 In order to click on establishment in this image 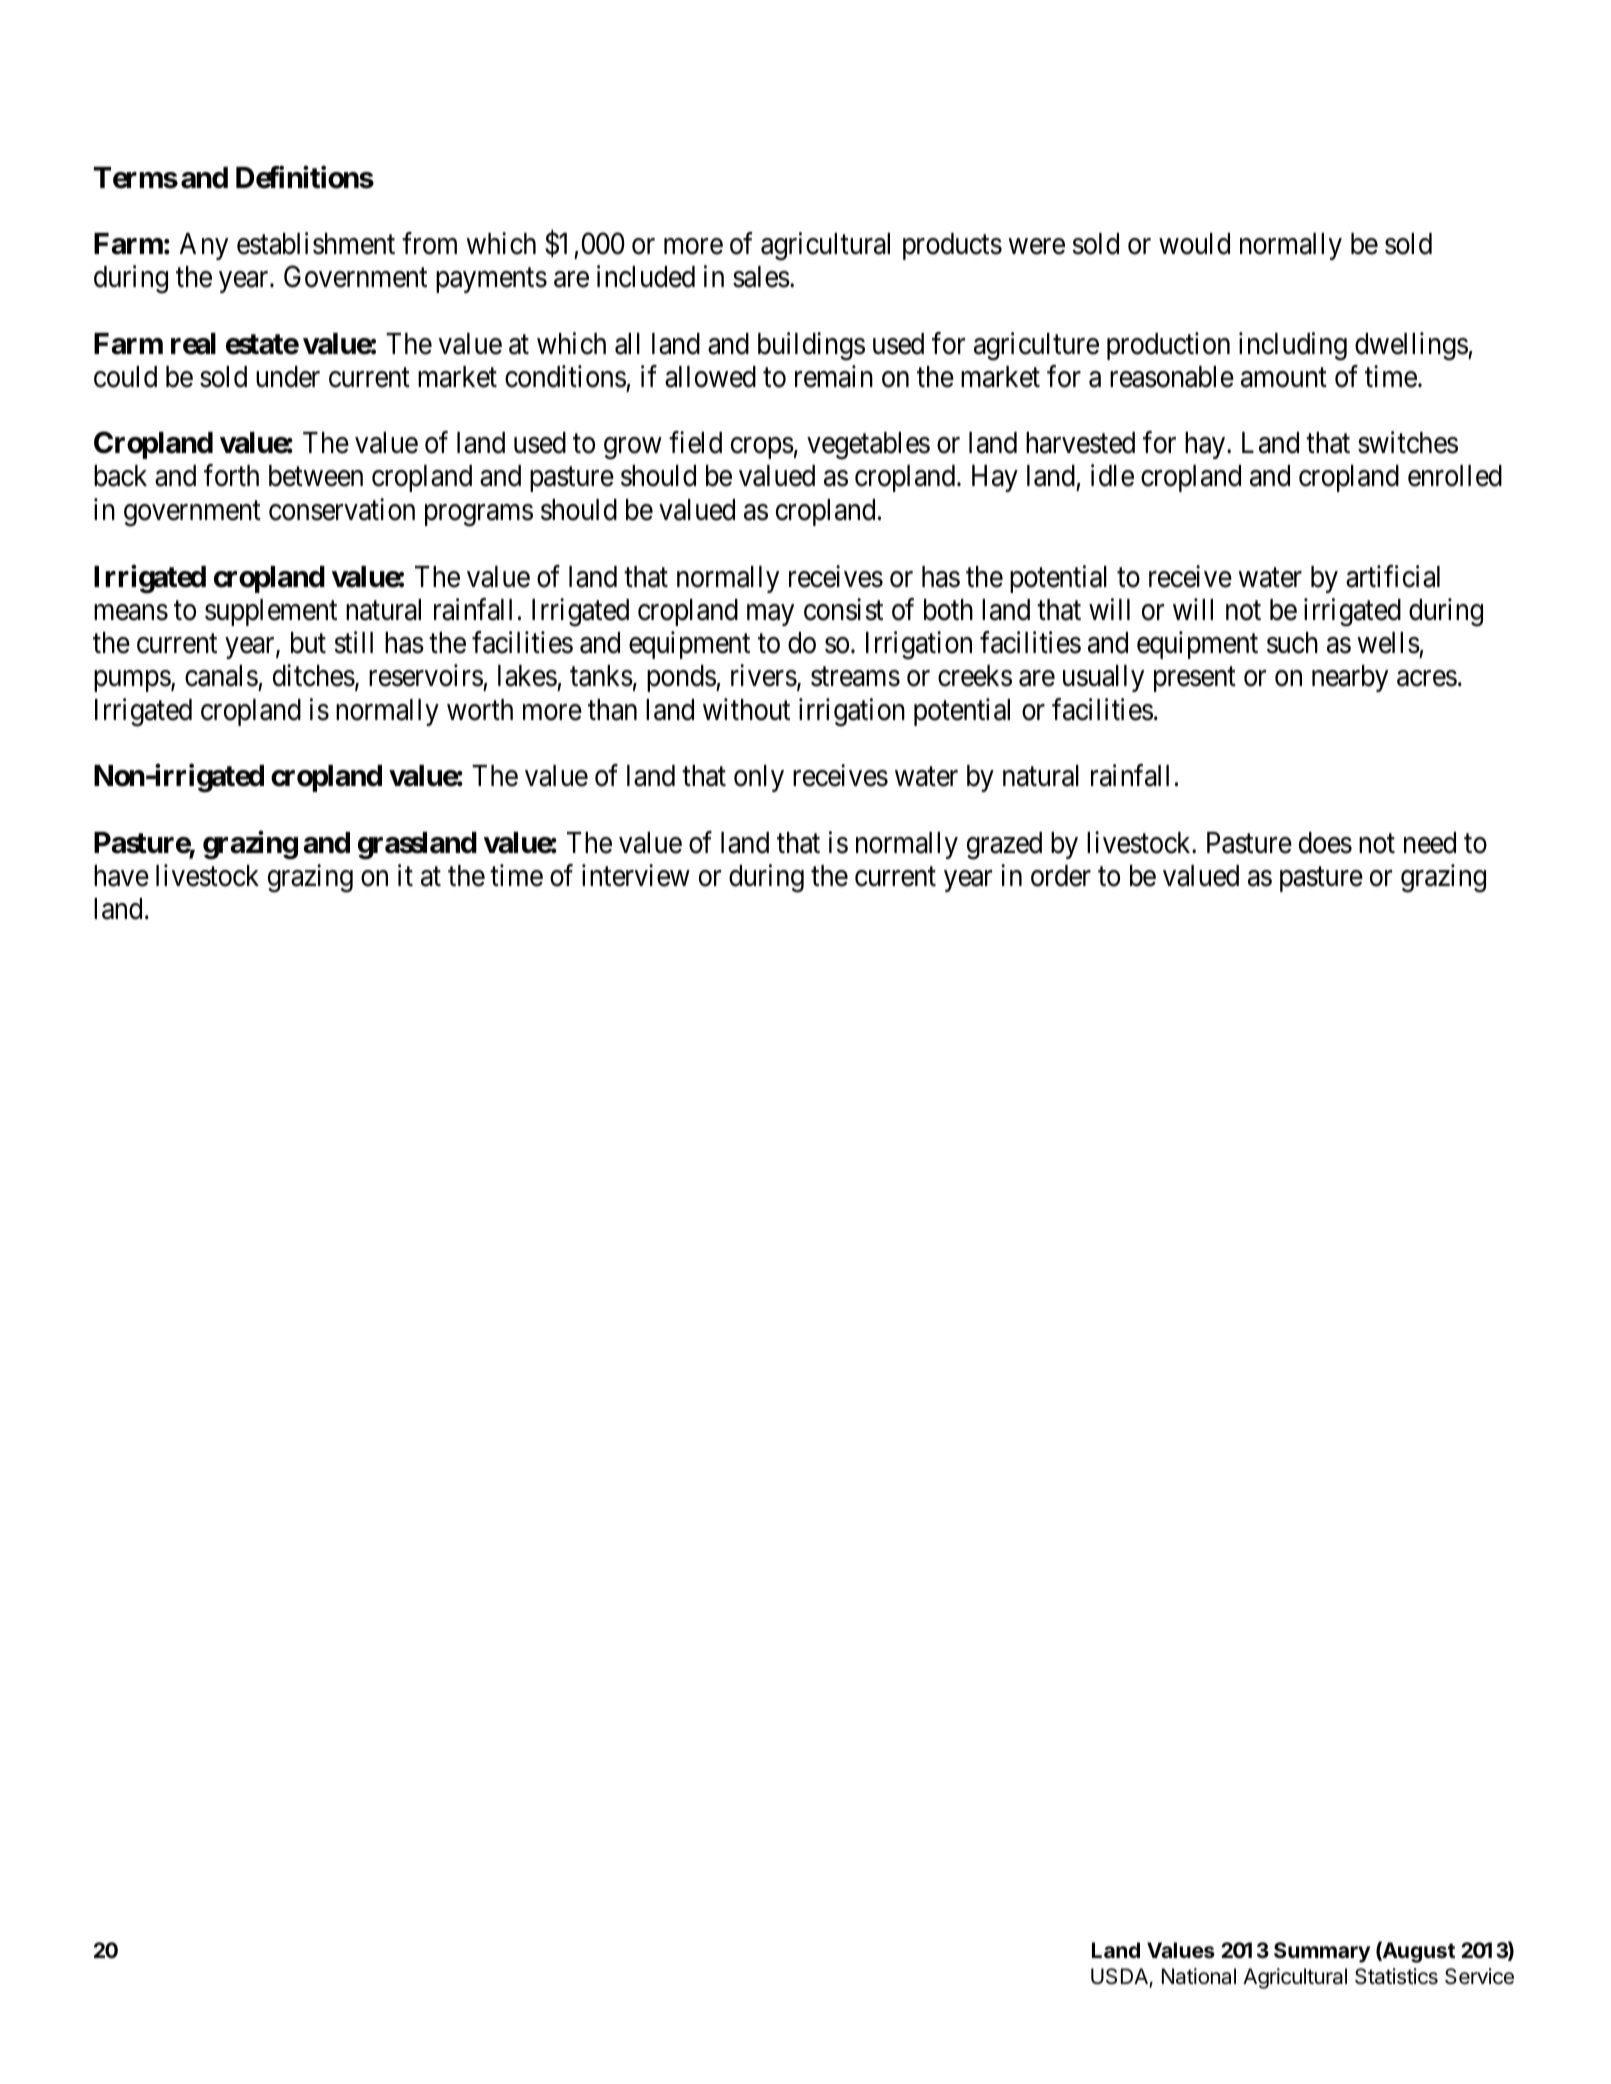, I will do `click(316, 243)`.
